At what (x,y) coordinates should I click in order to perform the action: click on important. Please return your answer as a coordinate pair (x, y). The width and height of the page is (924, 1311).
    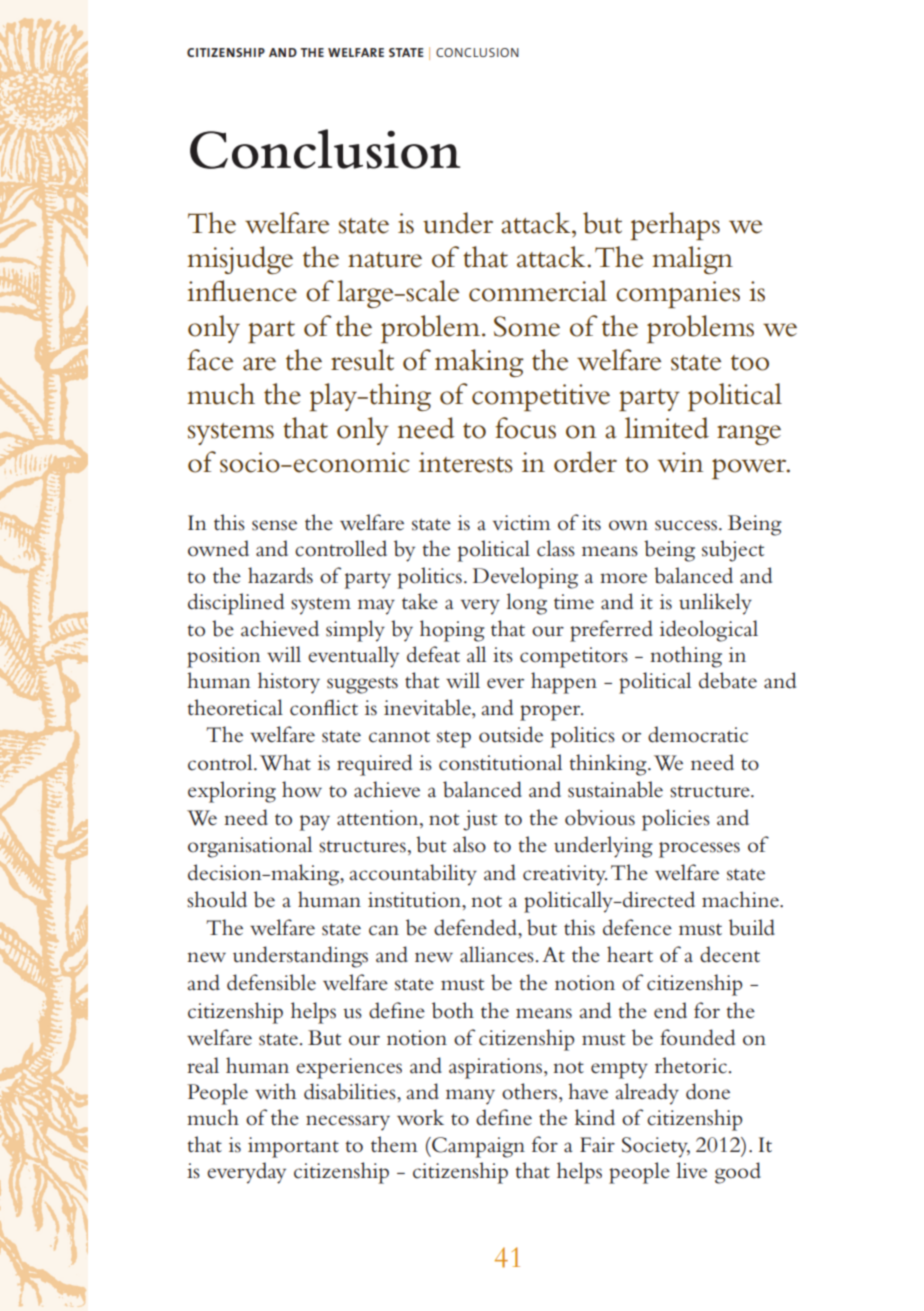
    Looking at the image, I should click on (293, 1147).
